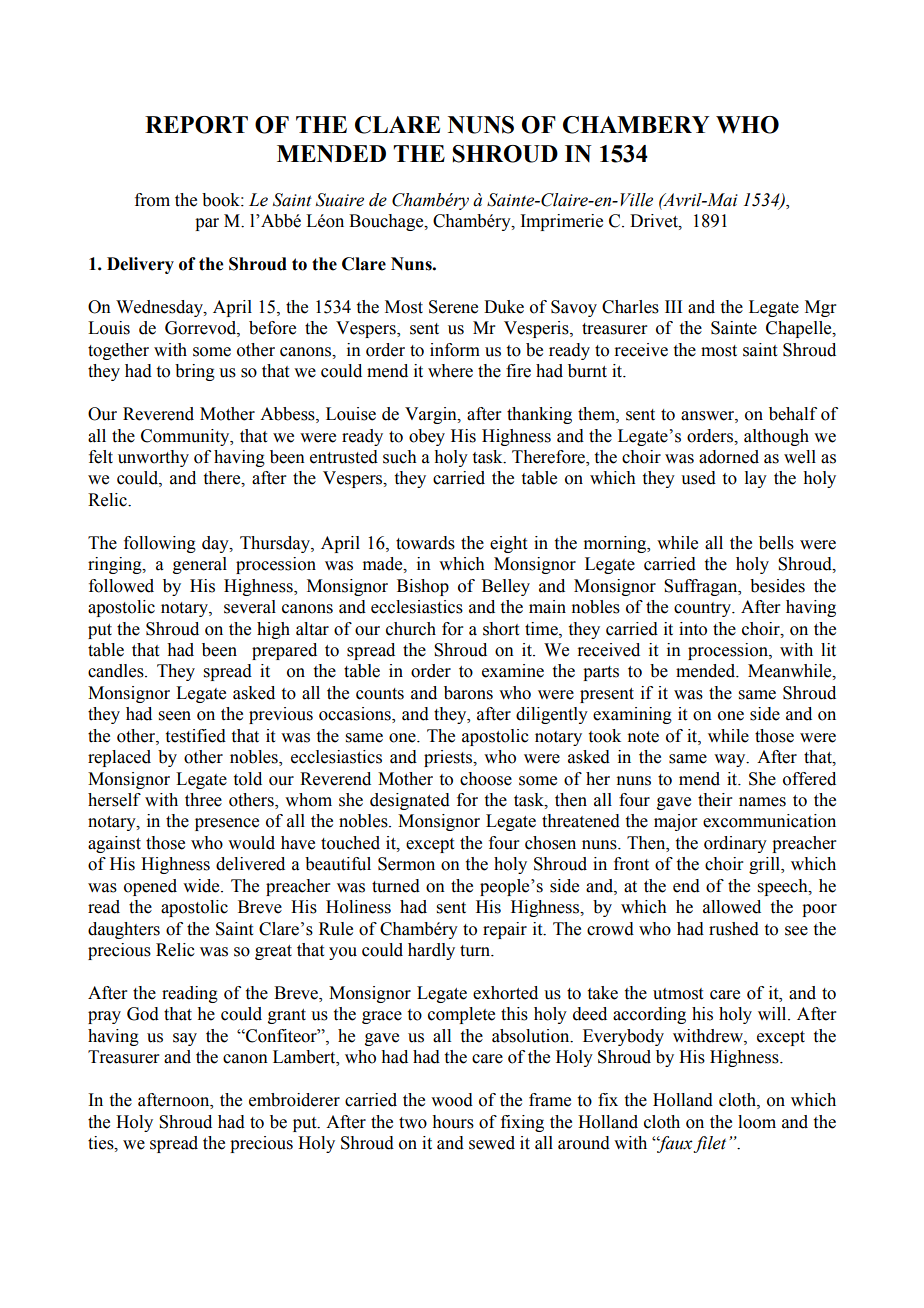 The width and height of the image is (924, 1308). I want to click on hours, so click(453, 1122).
